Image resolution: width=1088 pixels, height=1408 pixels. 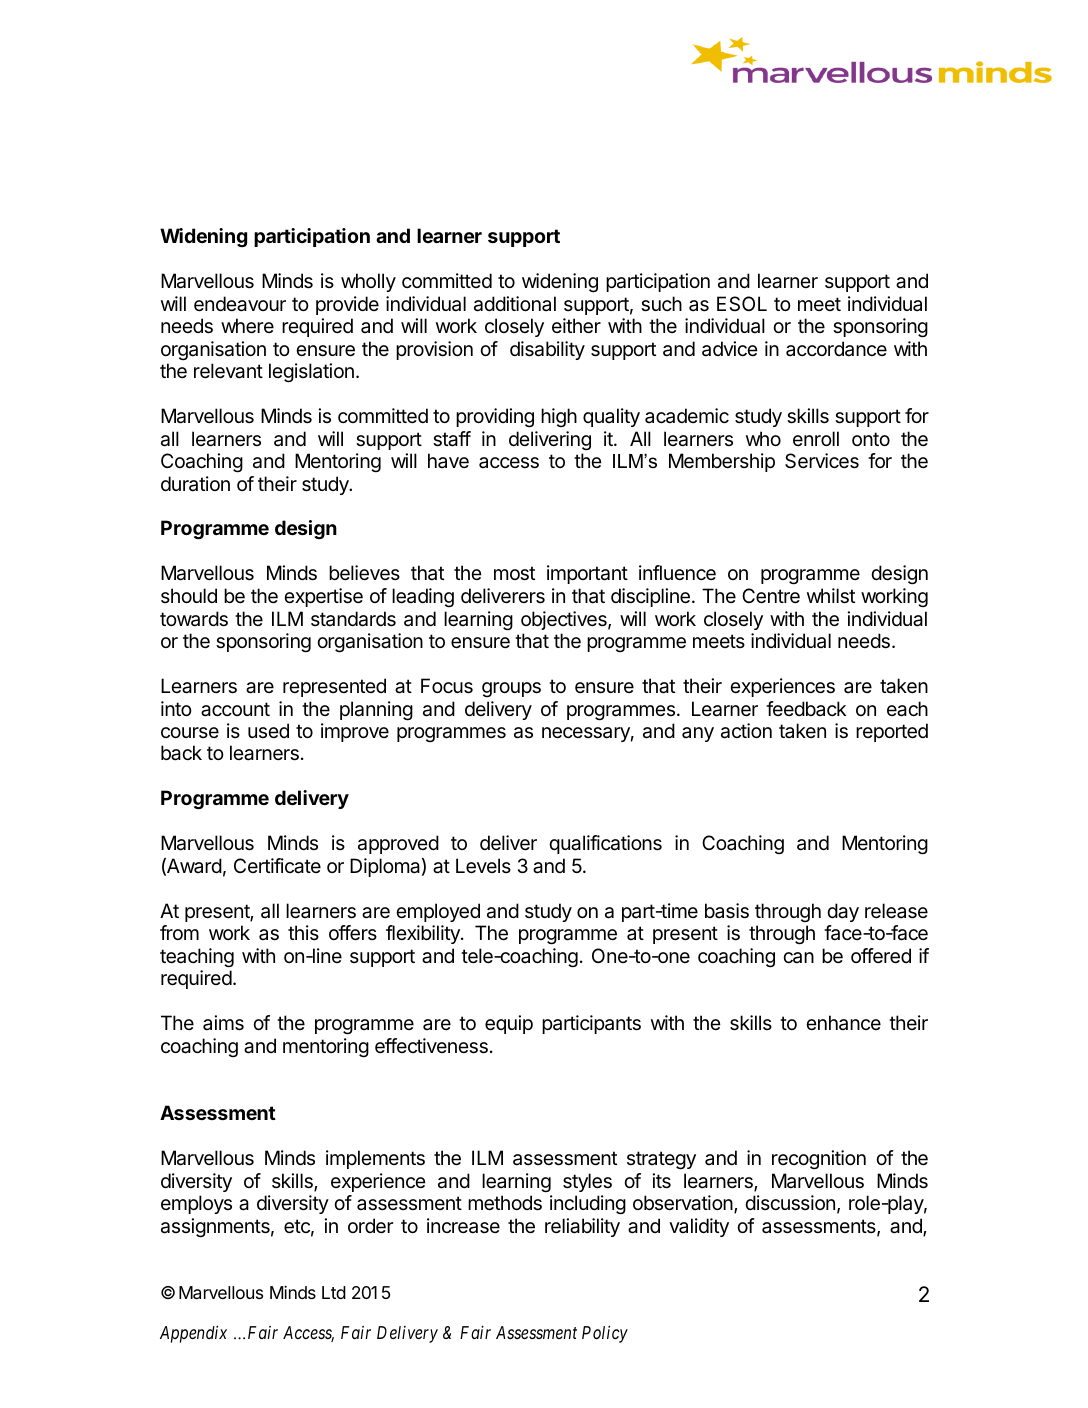 What do you see at coordinates (605, 1334) in the screenshot?
I see `Policy` at bounding box center [605, 1334].
